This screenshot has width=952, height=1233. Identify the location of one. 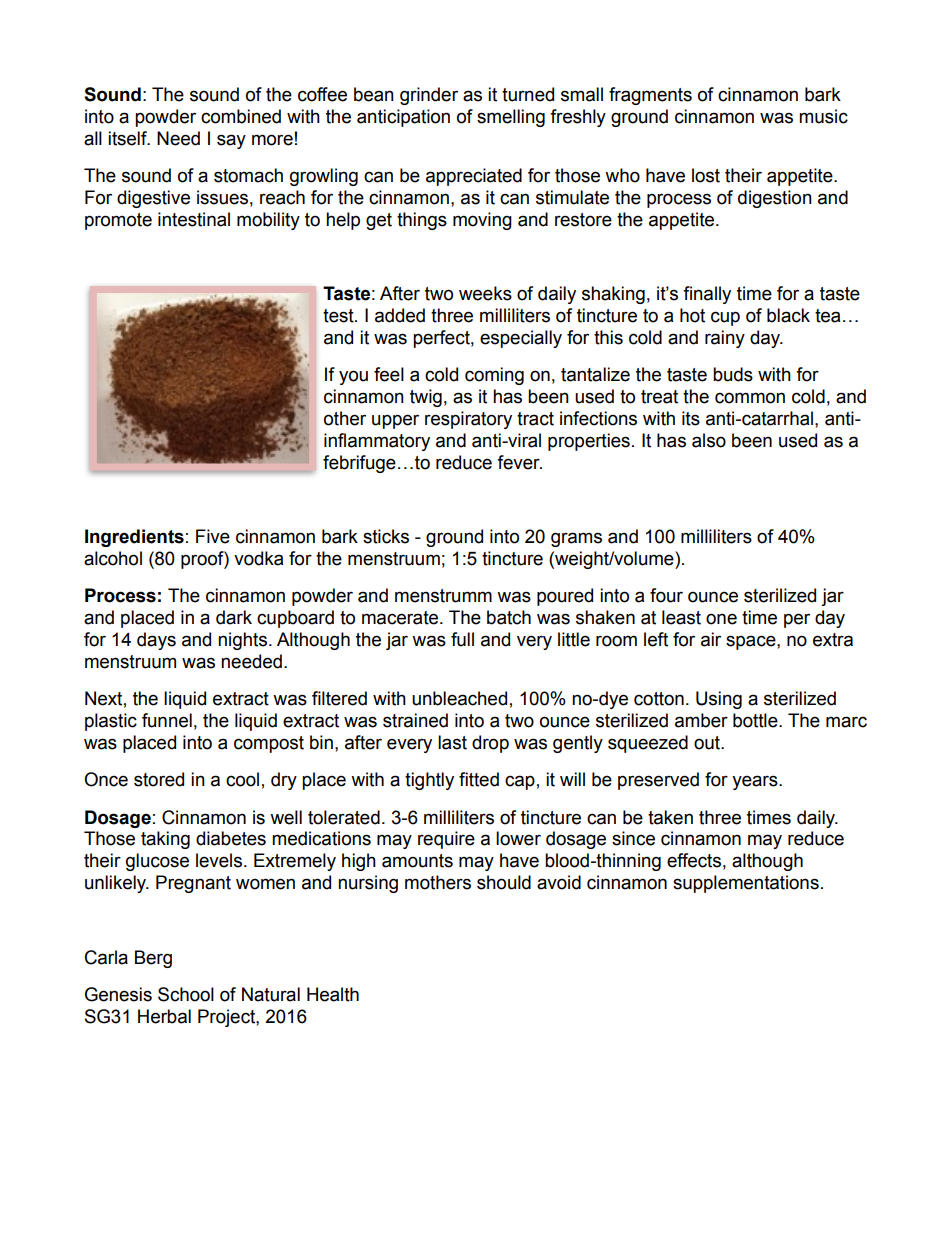
(721, 619).
